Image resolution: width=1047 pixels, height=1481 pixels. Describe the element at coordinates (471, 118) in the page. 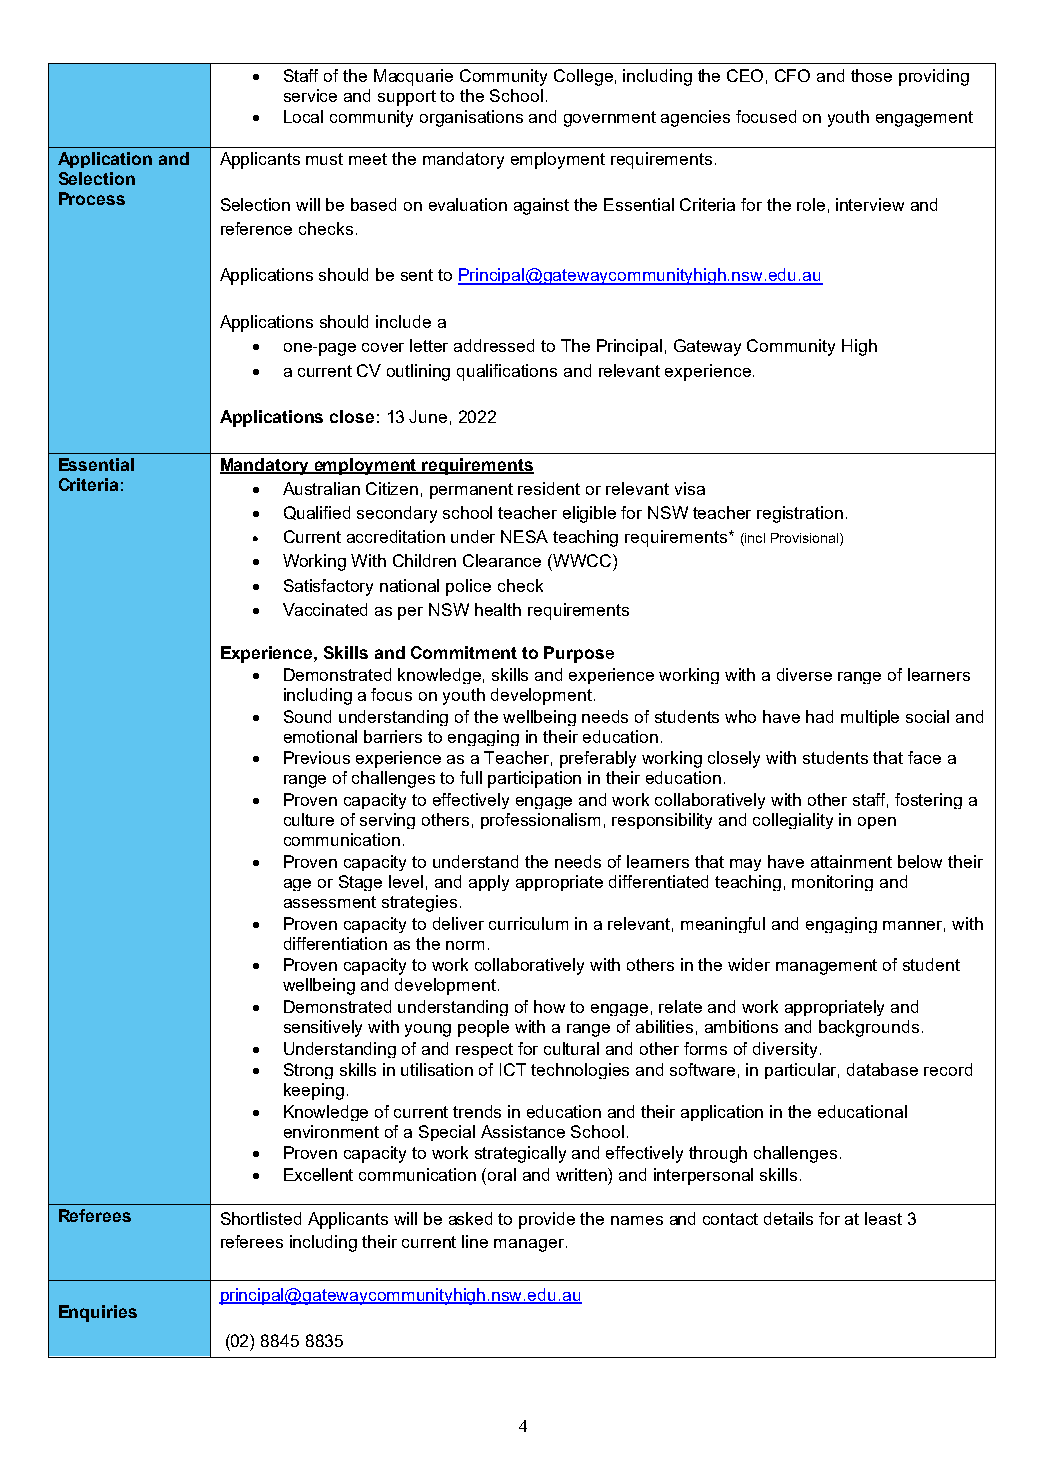

I see `organisations` at that location.
